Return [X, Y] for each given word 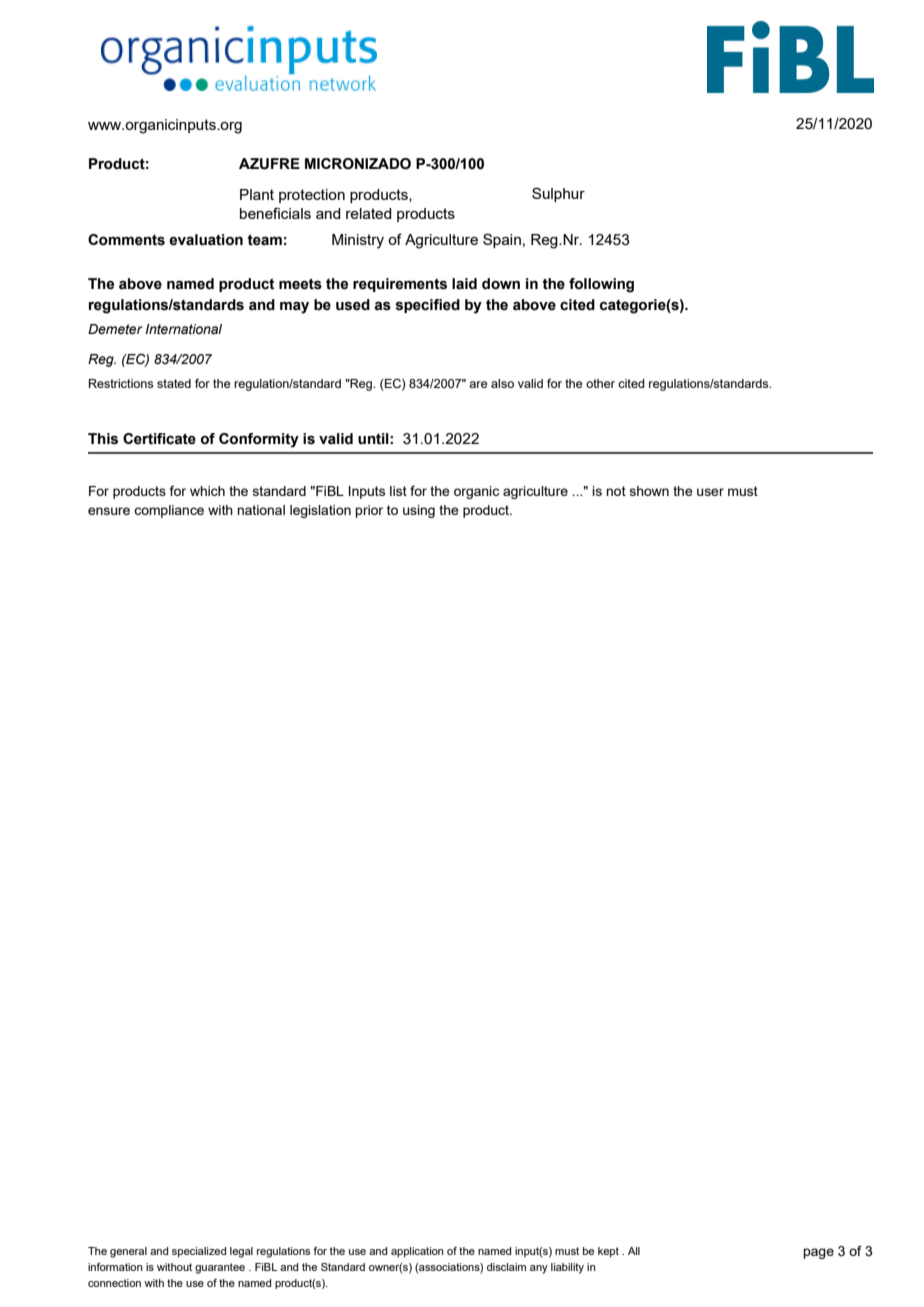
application [417, 1252]
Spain [502, 240]
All [634, 1251]
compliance [169, 511]
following [601, 285]
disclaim [506, 1267]
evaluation [206, 240]
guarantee [220, 1268]
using [419, 511]
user [710, 492]
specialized [199, 1252]
